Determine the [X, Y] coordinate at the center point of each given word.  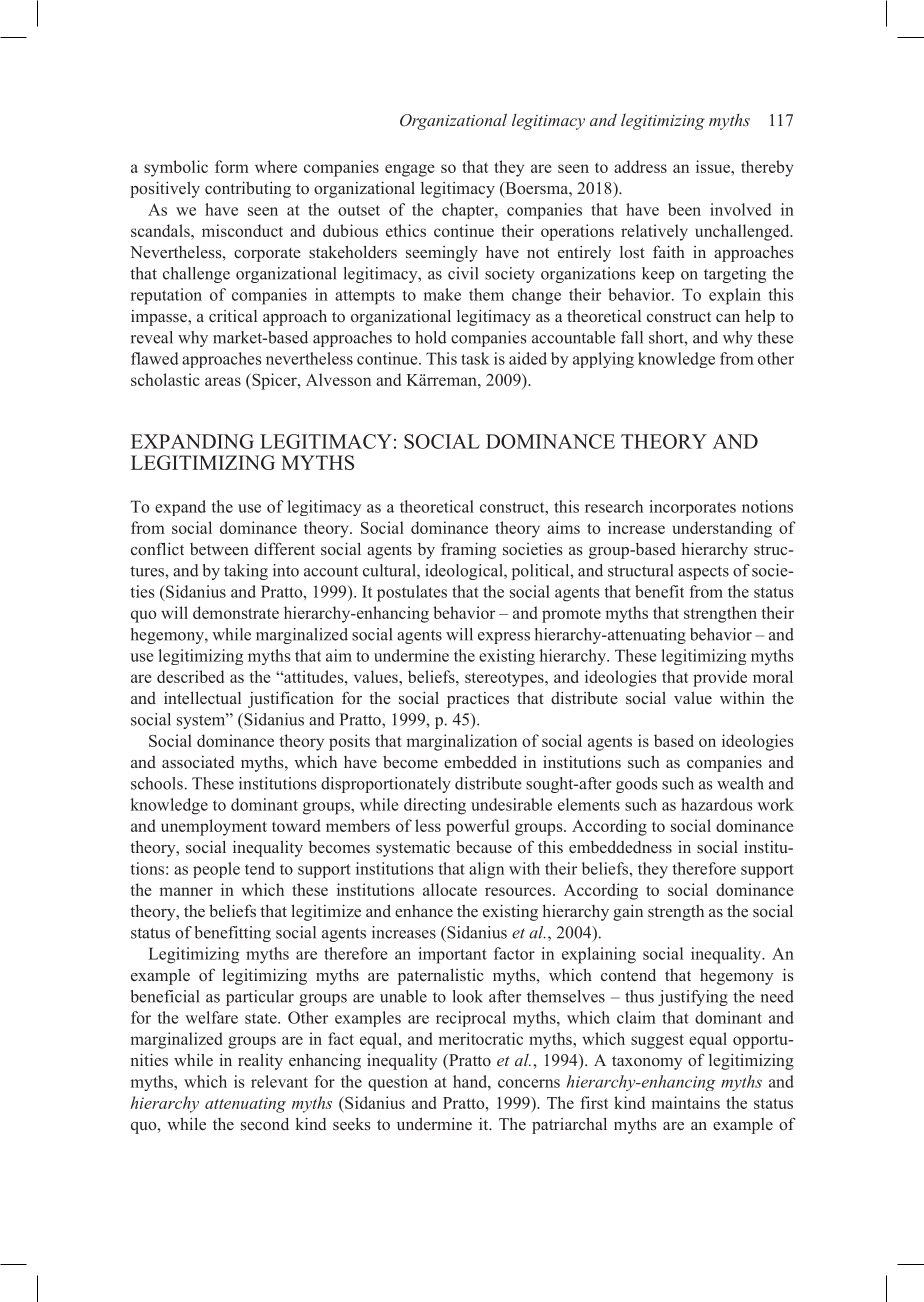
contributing [248, 189]
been [684, 209]
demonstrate [236, 612]
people [216, 870]
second [265, 1124]
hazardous [717, 804]
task [475, 358]
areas [223, 381]
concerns [529, 1083]
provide [720, 678]
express [504, 638]
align [486, 870]
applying [603, 360]
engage [410, 170]
